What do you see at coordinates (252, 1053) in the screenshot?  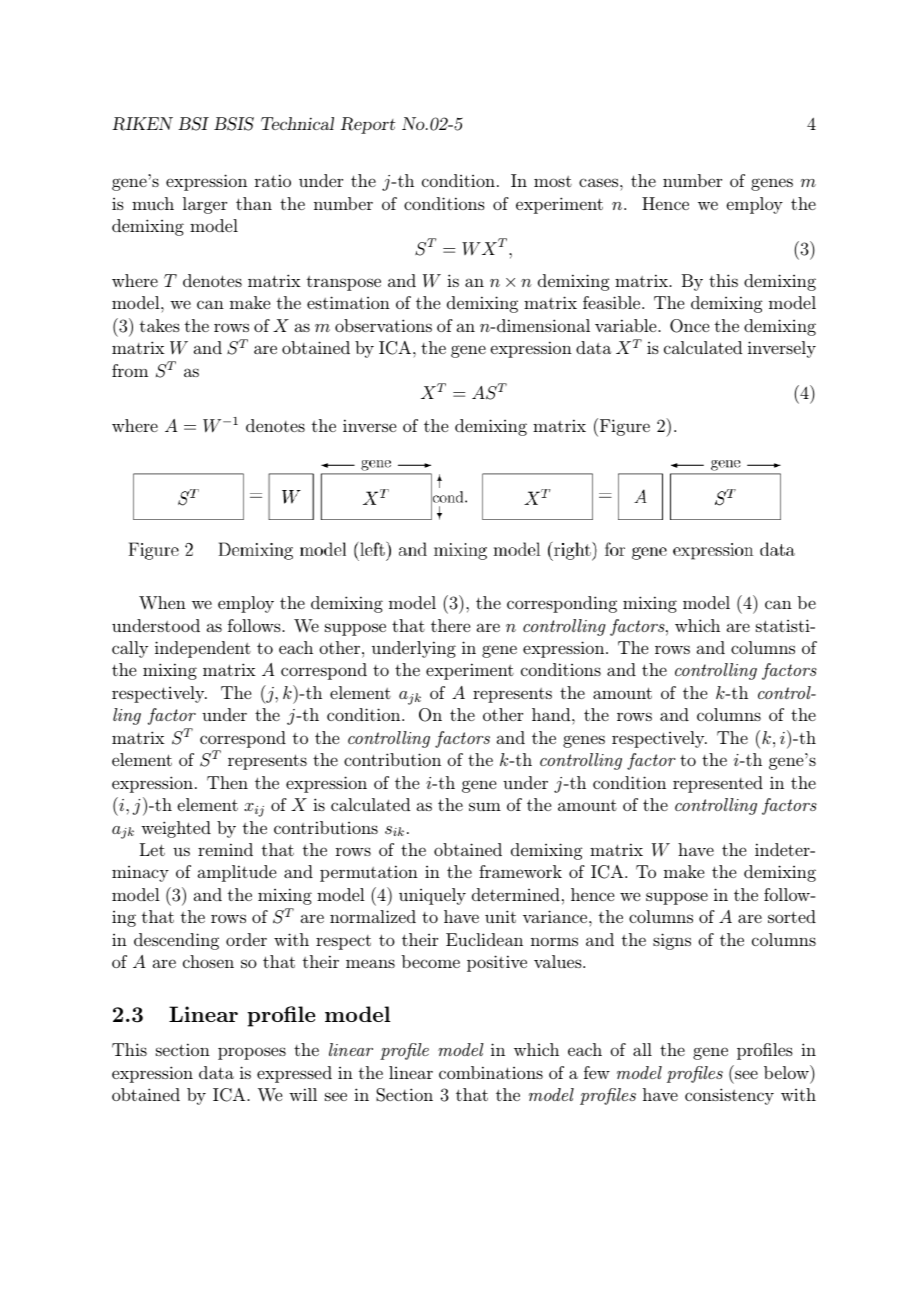 I see `proposes` at bounding box center [252, 1053].
